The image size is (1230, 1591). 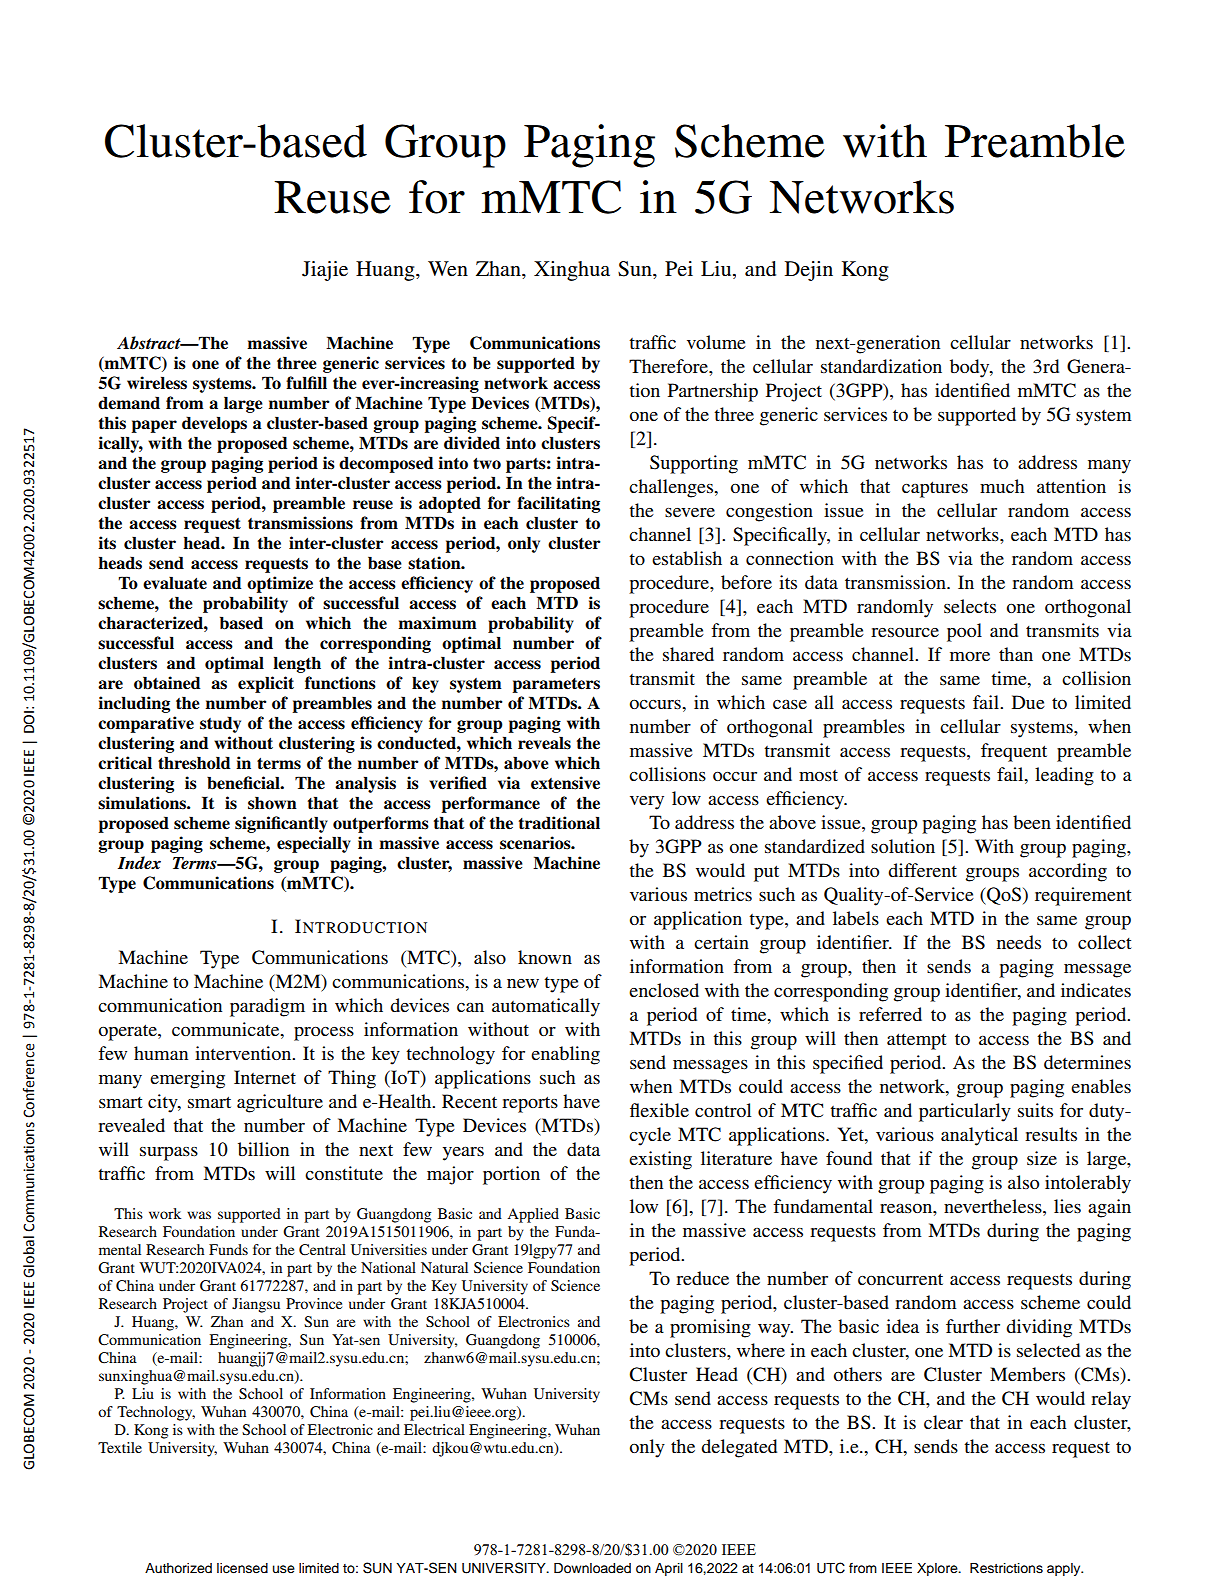 What do you see at coordinates (306, 383) in the screenshot?
I see `fulfill` at bounding box center [306, 383].
